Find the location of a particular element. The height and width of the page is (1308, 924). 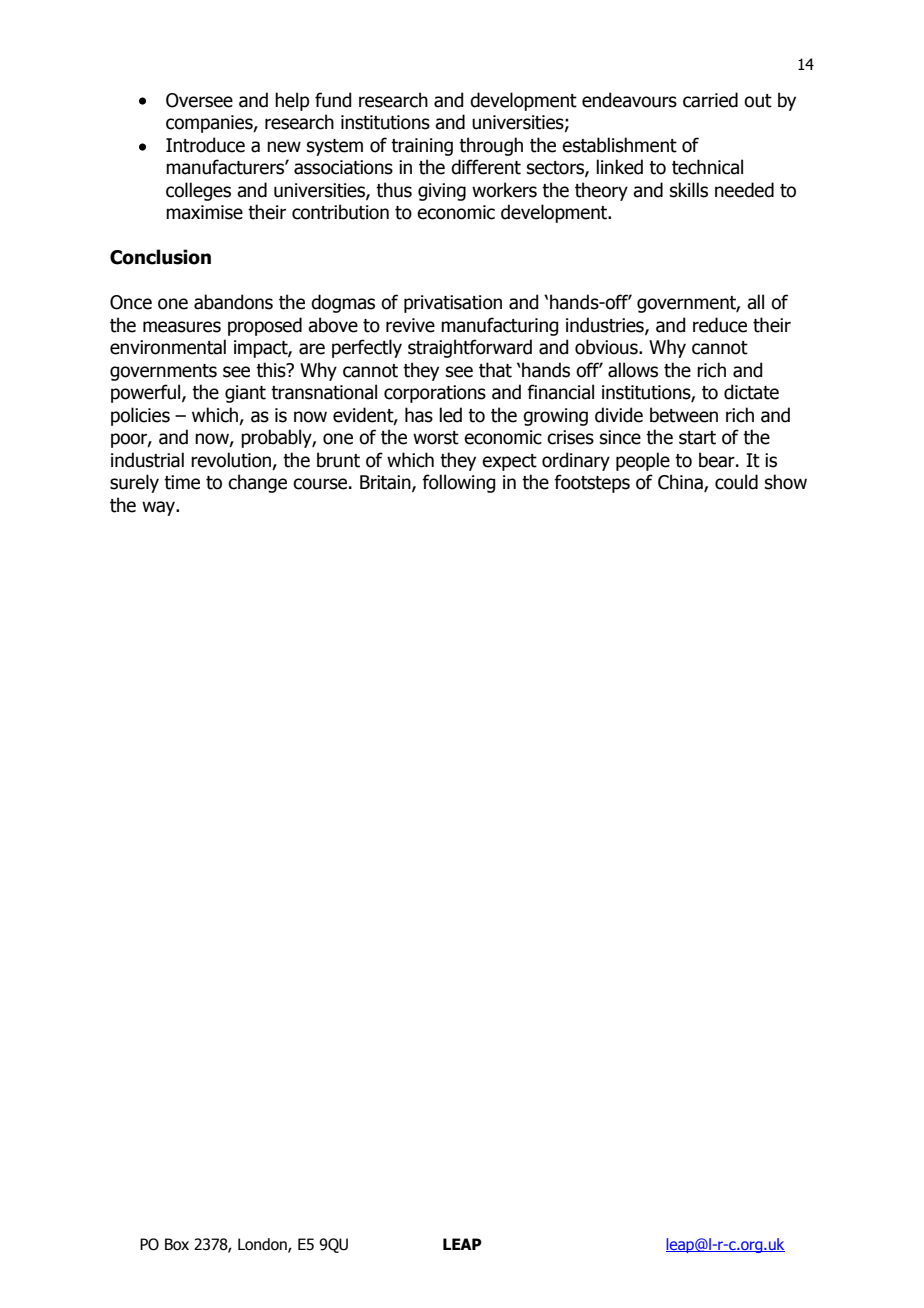

time is located at coordinates (182, 482).
